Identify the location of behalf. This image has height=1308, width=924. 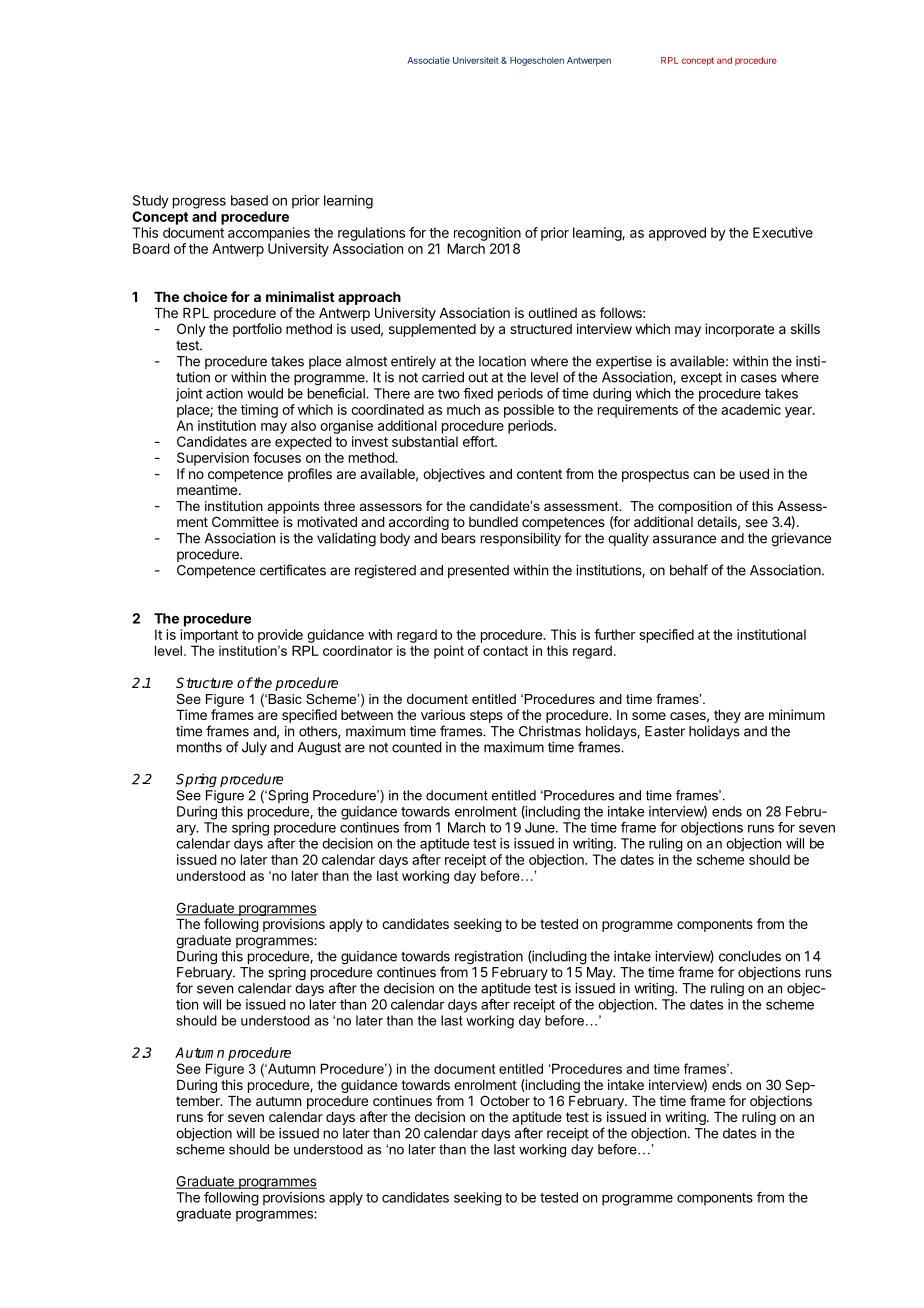
(689, 570).
